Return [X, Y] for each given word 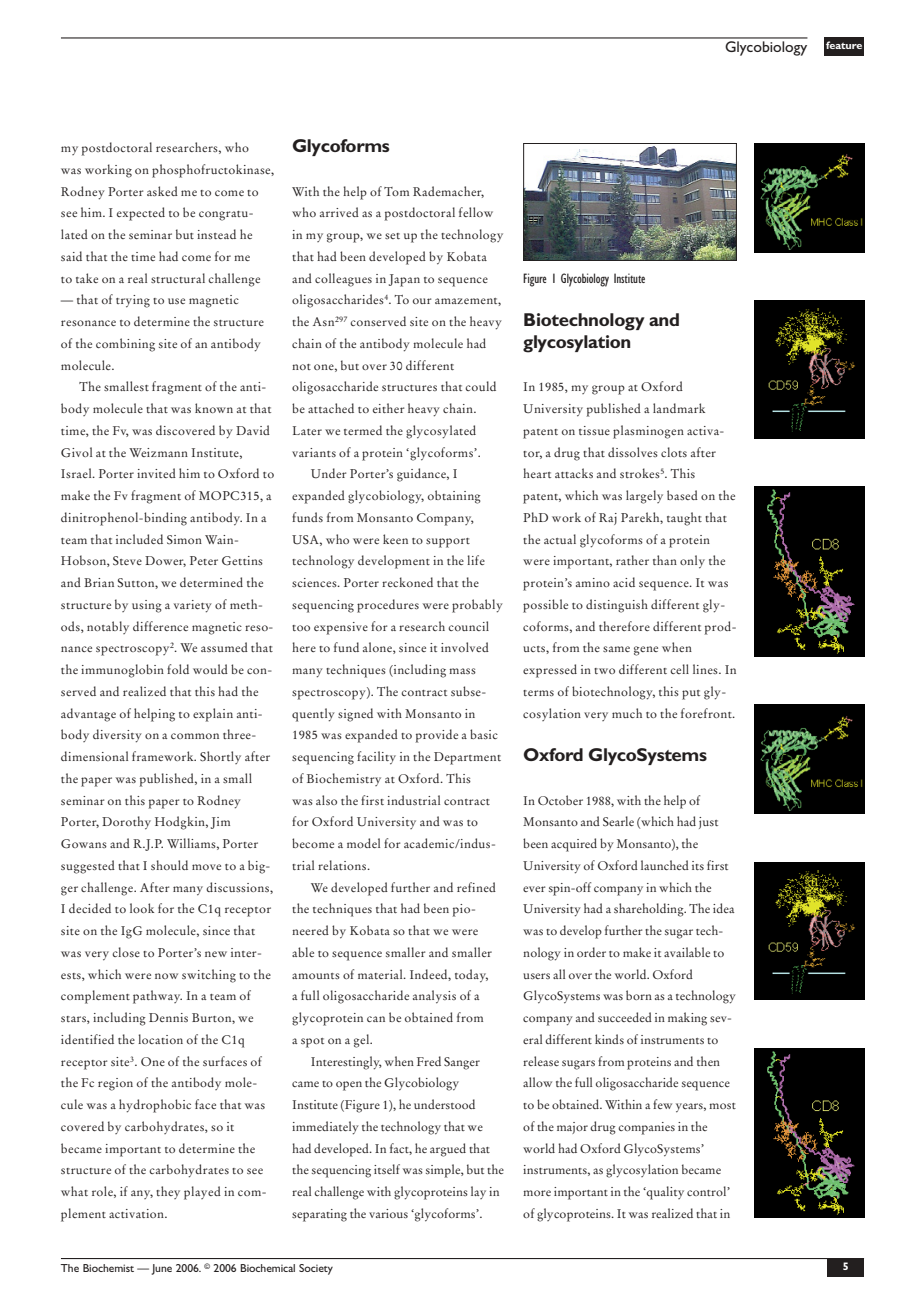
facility [376, 758]
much [627, 713]
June [161, 1269]
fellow [476, 212]
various [388, 1213]
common [195, 736]
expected [141, 214]
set [392, 236]
